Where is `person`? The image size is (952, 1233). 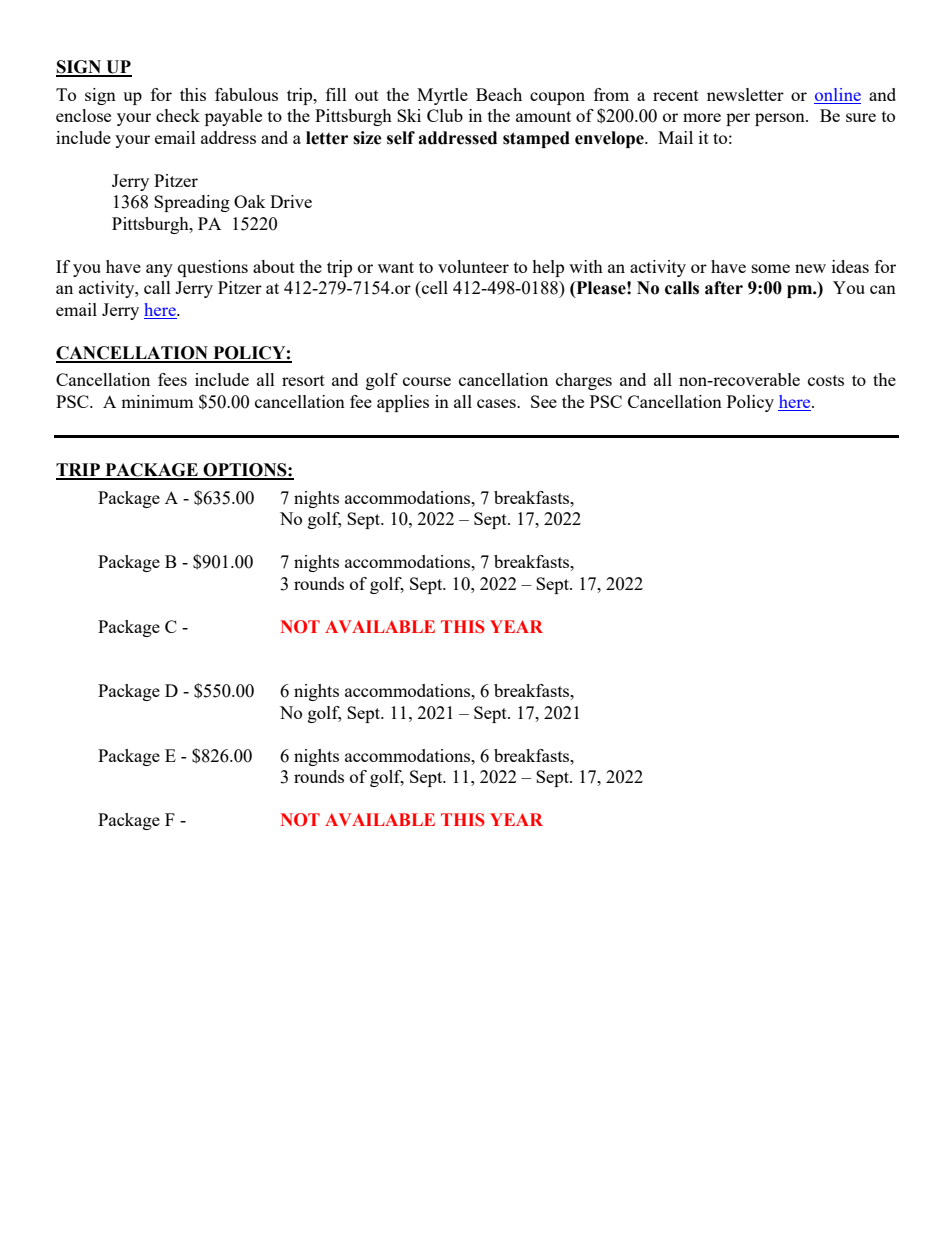
person is located at coordinates (781, 119).
